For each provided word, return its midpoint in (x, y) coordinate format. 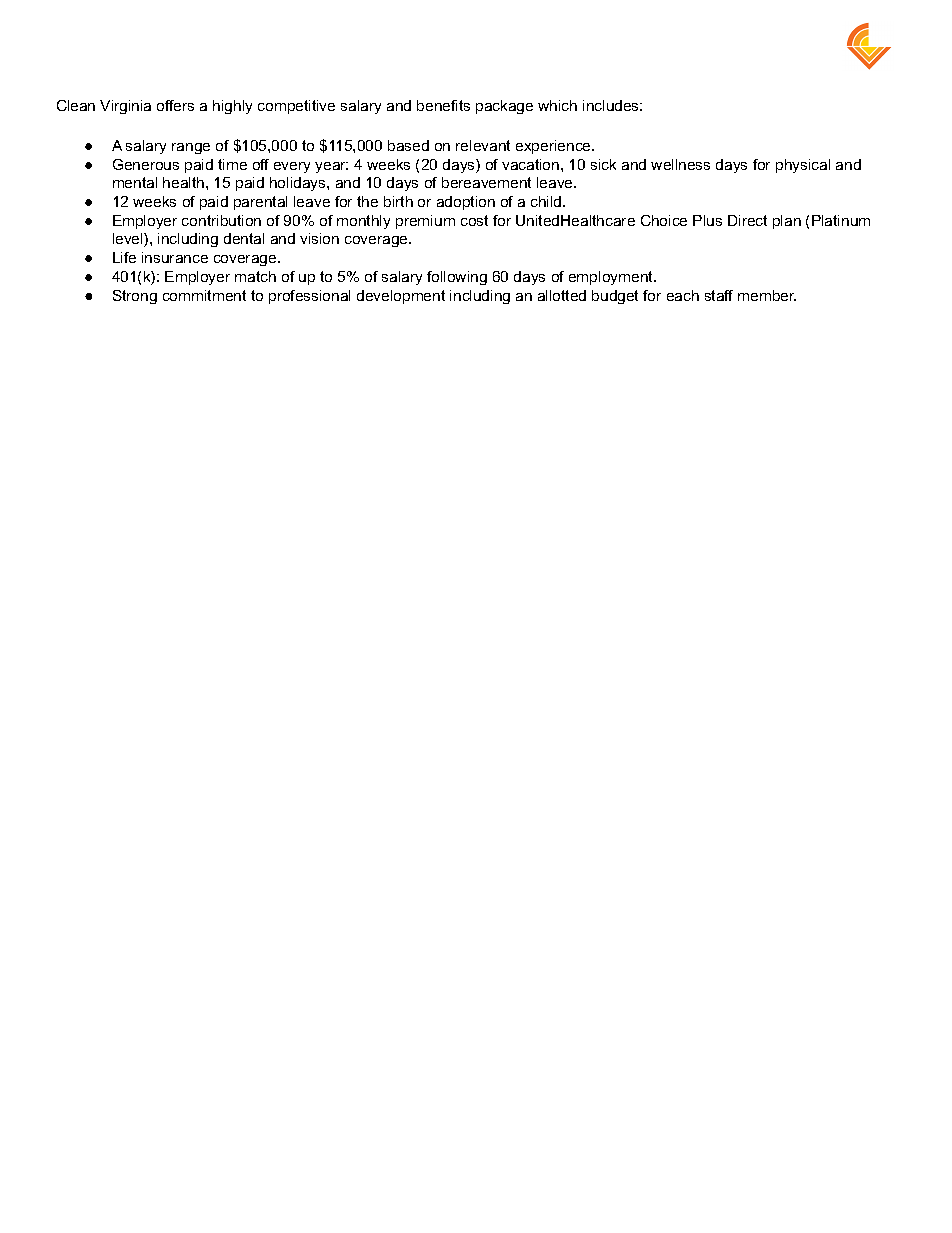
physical (803, 166)
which (557, 105)
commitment (204, 295)
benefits (443, 105)
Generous (146, 164)
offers (175, 105)
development (401, 297)
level (129, 240)
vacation (532, 164)
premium (425, 222)
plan (787, 222)
